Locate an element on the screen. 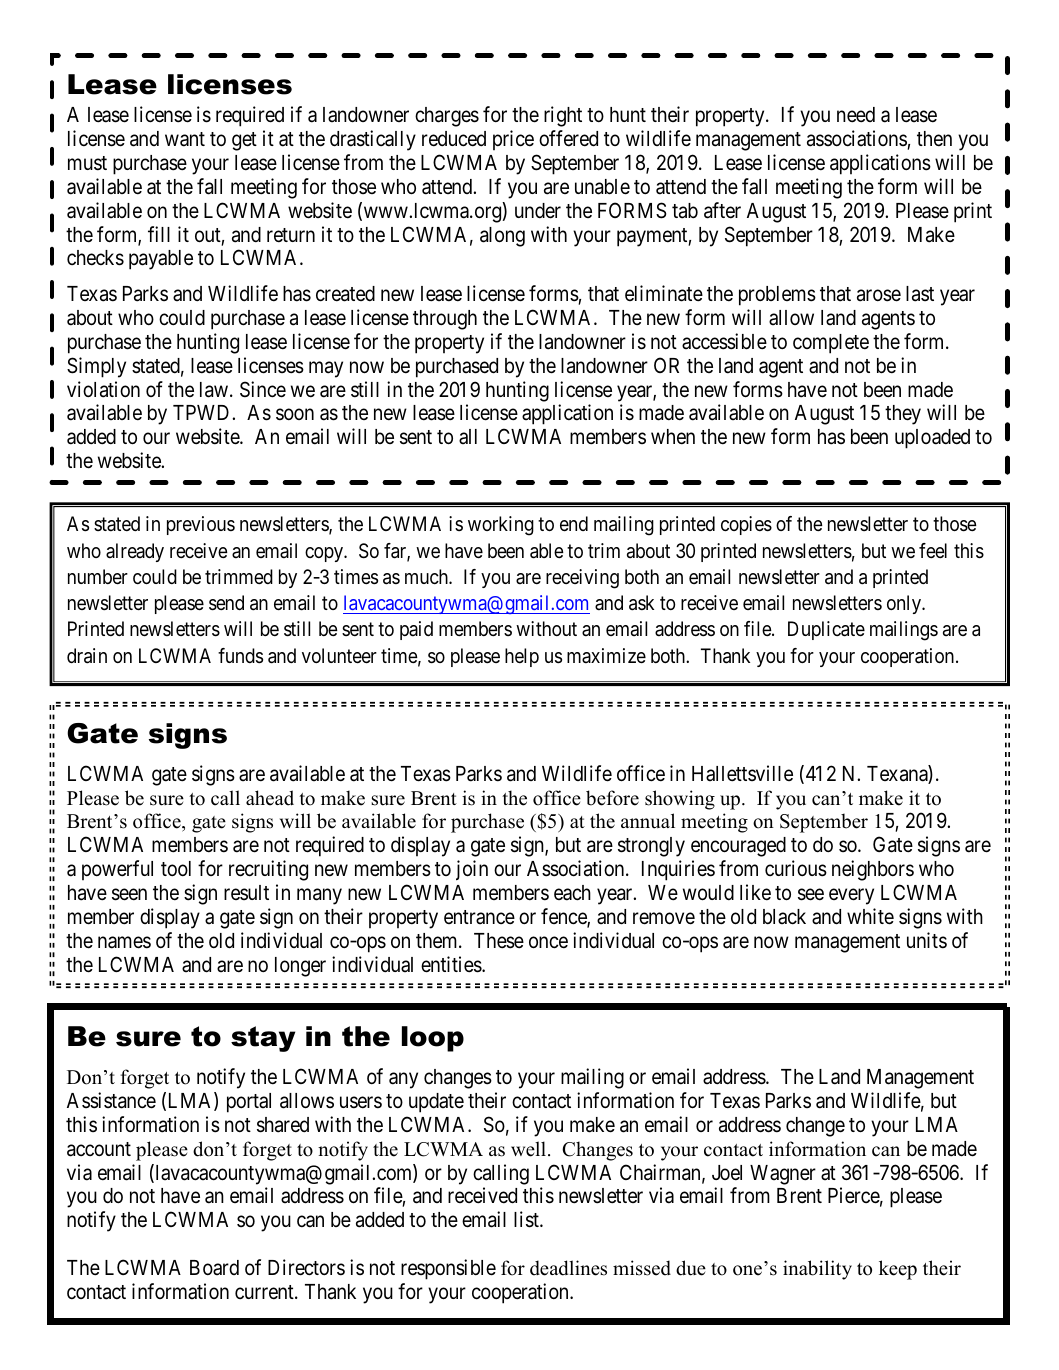  curious is located at coordinates (796, 868).
